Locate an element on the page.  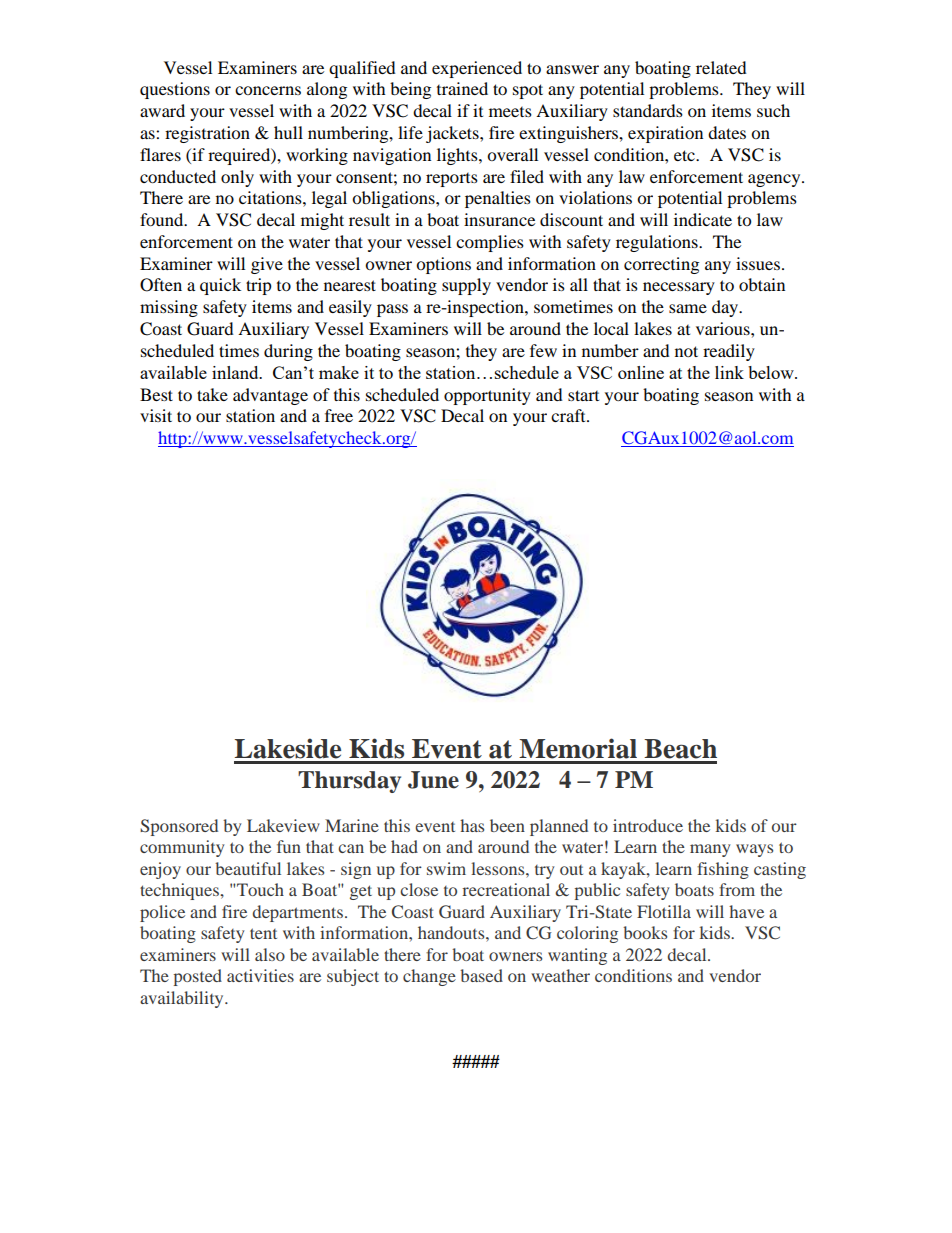
related is located at coordinates (721, 67).
